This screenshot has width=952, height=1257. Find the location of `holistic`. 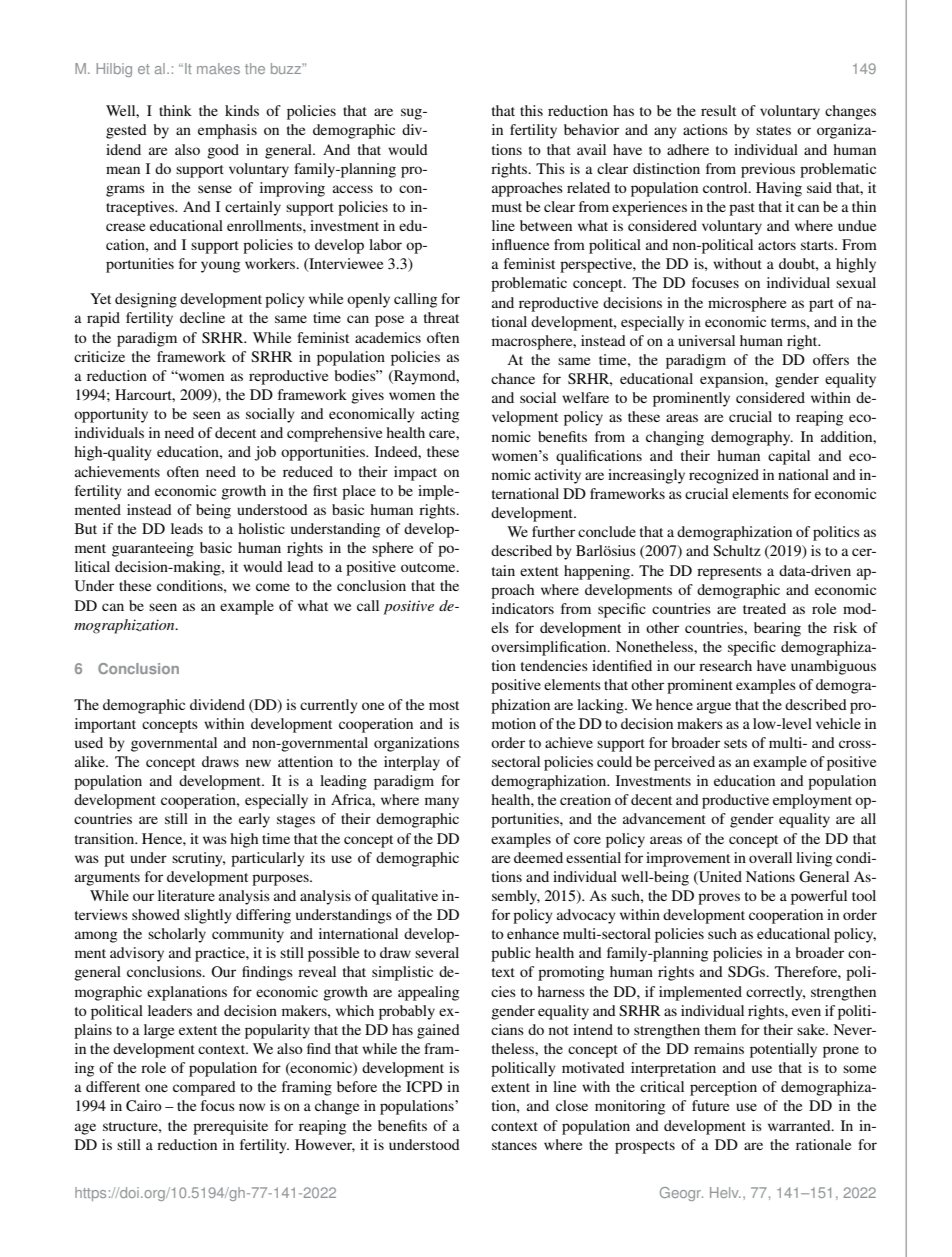

holistic is located at coordinates (261, 528).
